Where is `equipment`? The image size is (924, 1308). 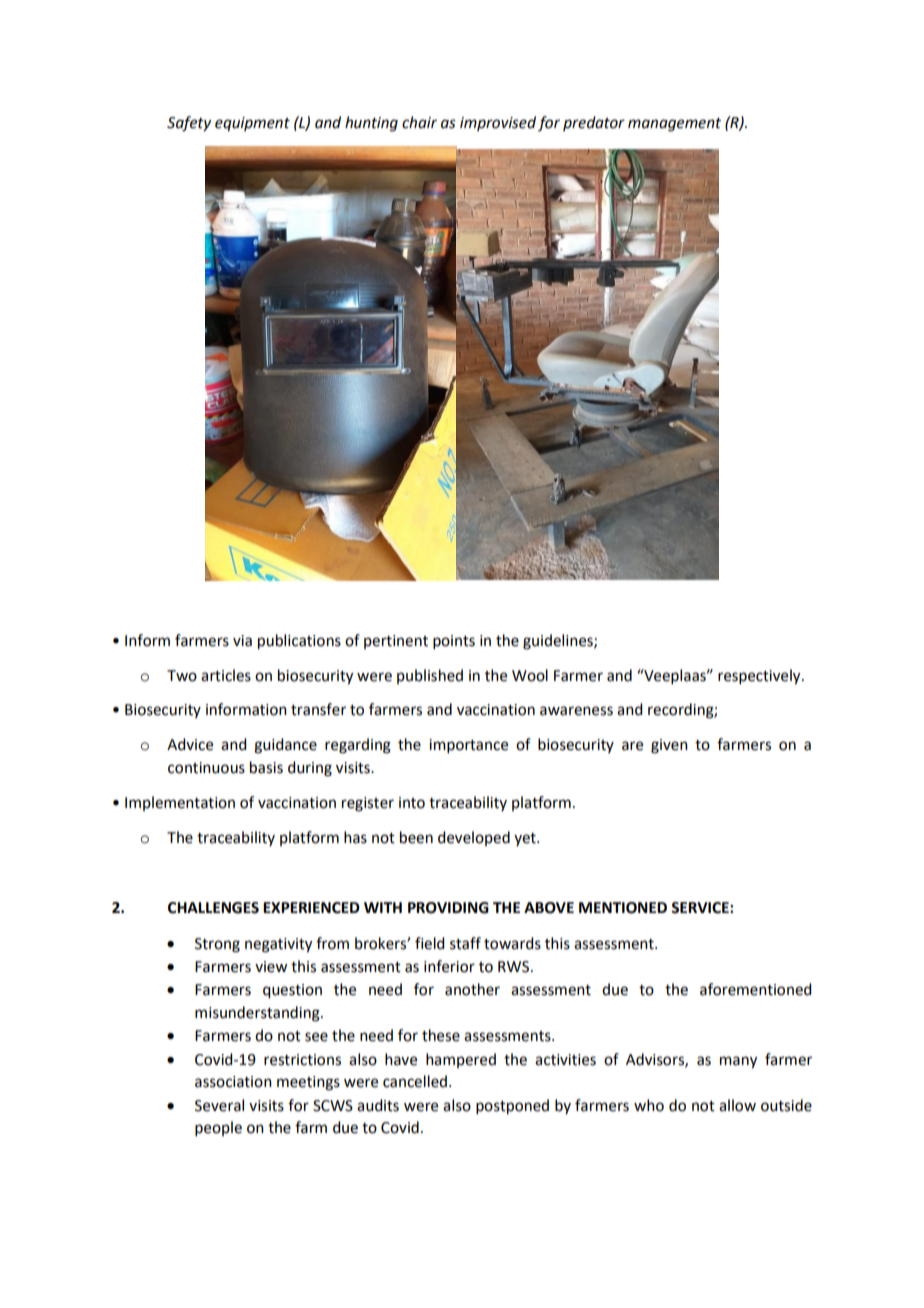
equipment is located at coordinates (252, 124).
